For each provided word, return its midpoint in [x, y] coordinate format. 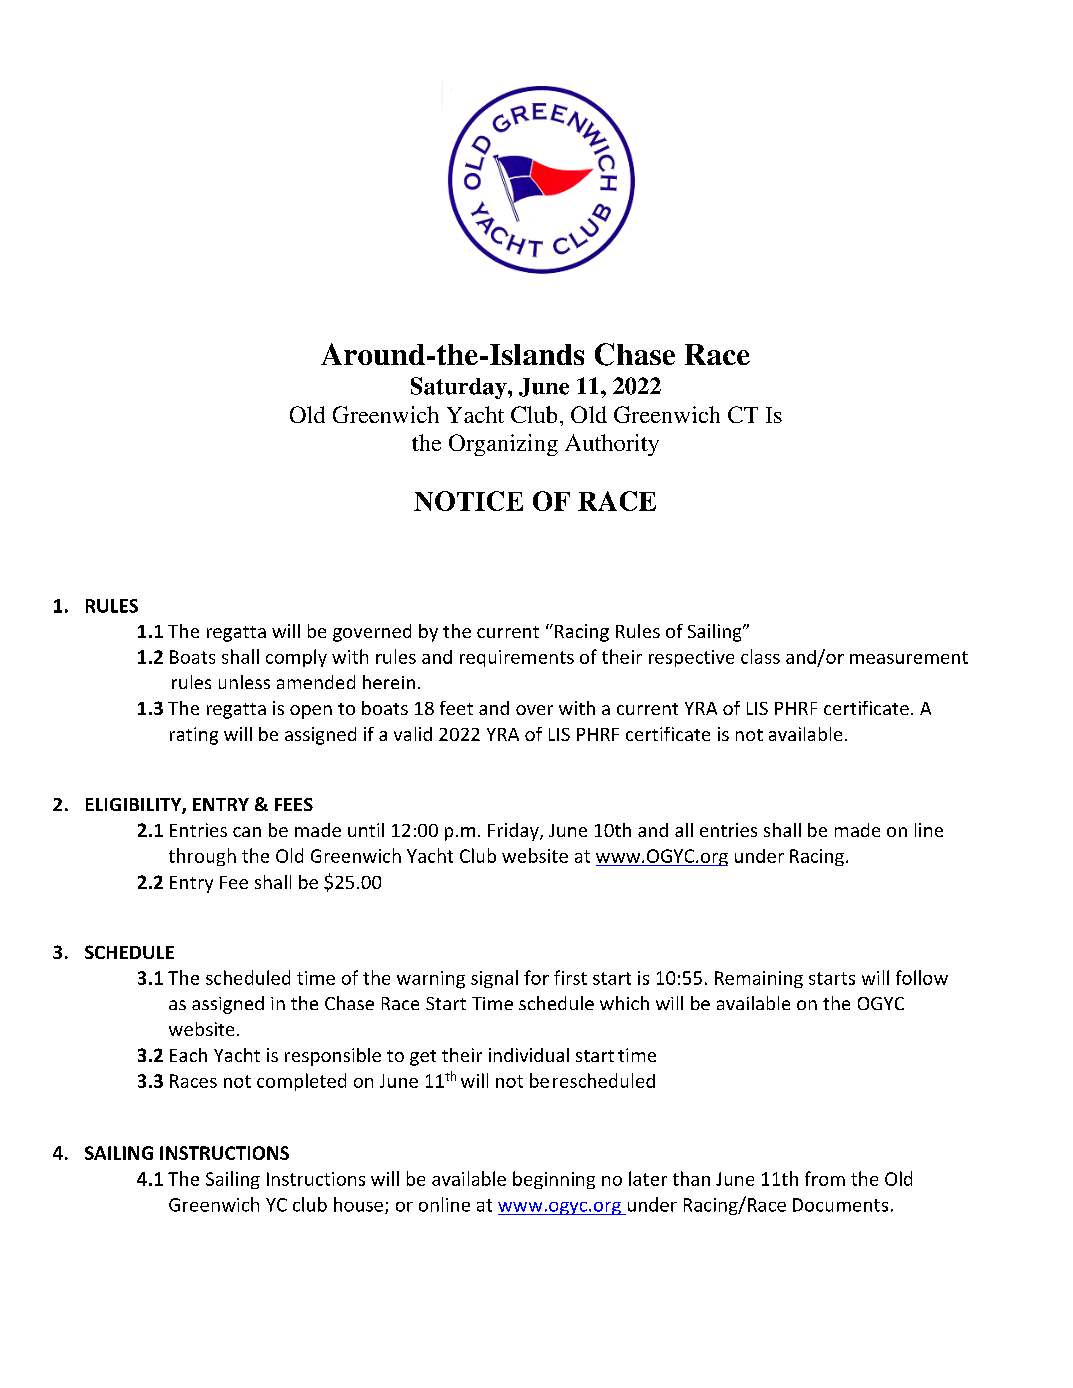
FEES [294, 804]
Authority [612, 445]
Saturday [460, 388]
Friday [514, 832]
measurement [909, 657]
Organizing [503, 445]
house [360, 1205]
